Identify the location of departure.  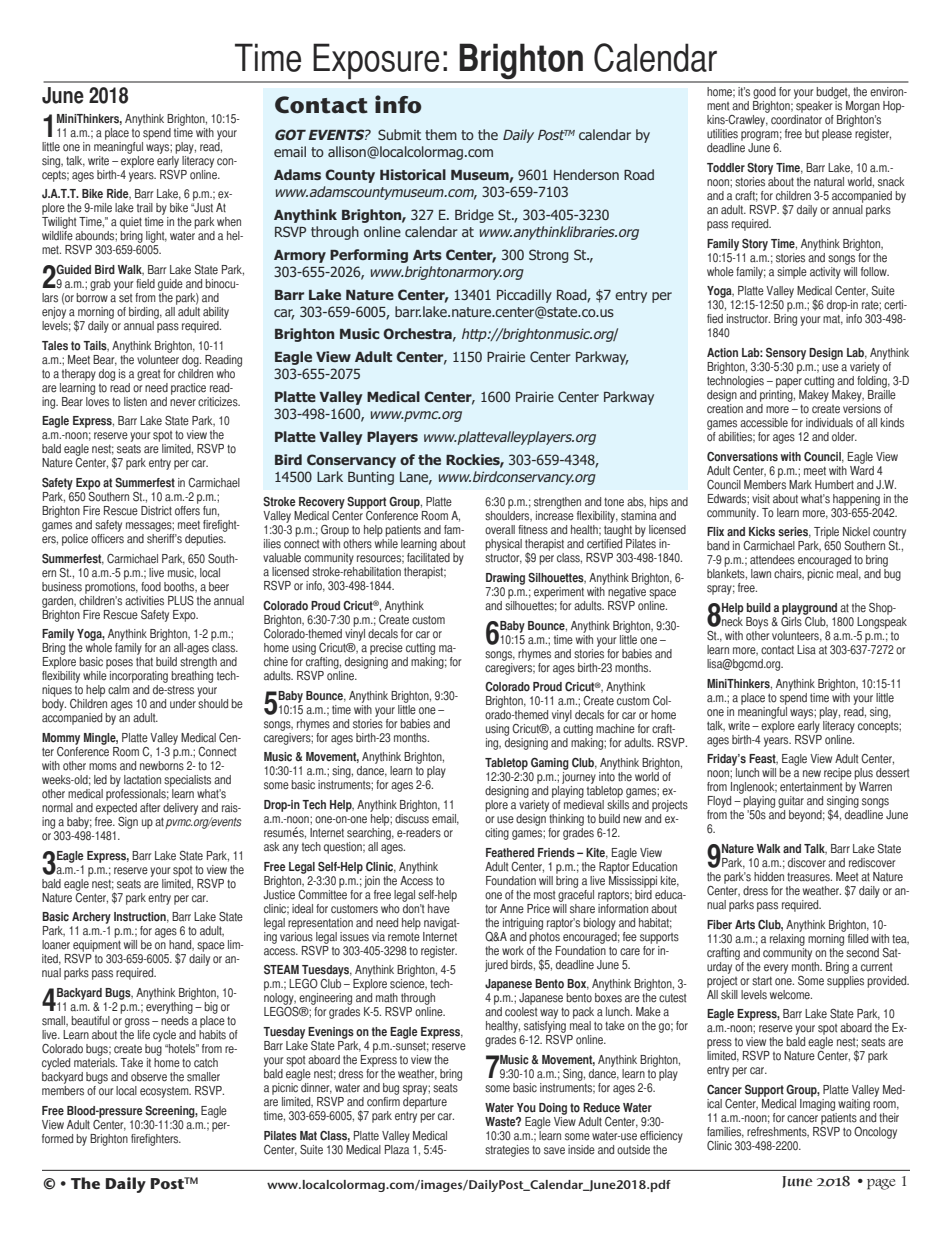
(425, 1101).
